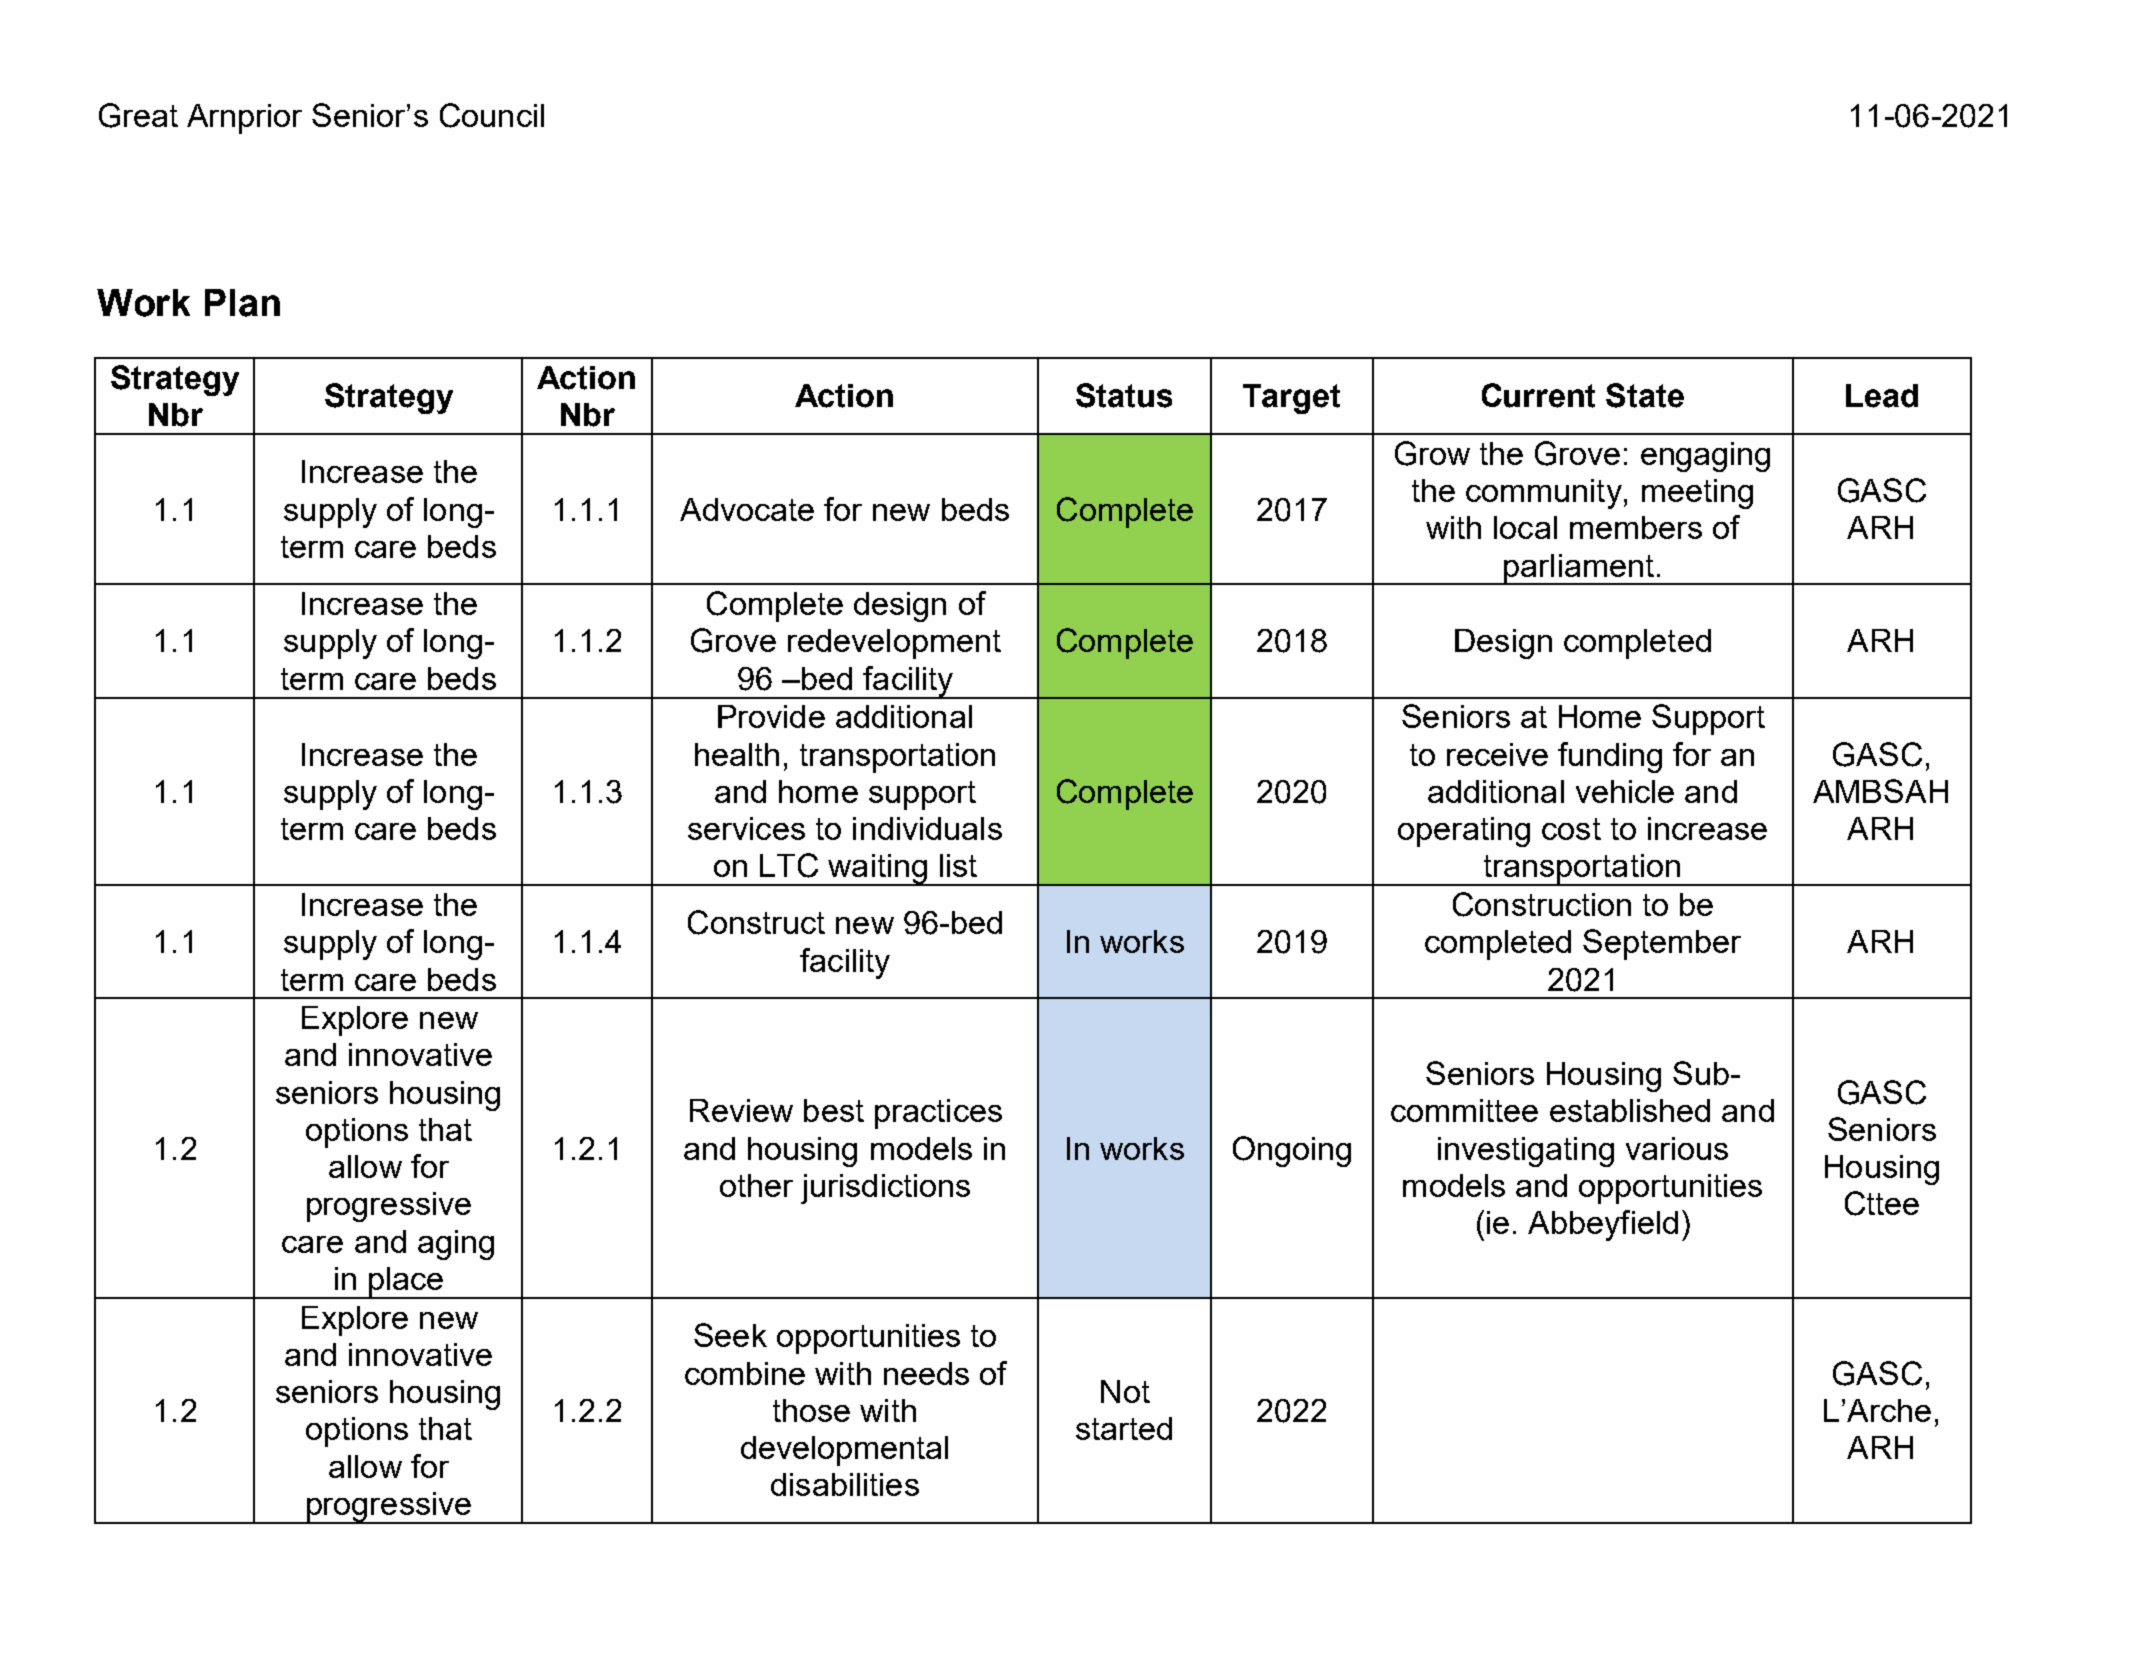 This image has height=1653, width=2139. What do you see at coordinates (747, 509) in the image?
I see `Advocate` at bounding box center [747, 509].
